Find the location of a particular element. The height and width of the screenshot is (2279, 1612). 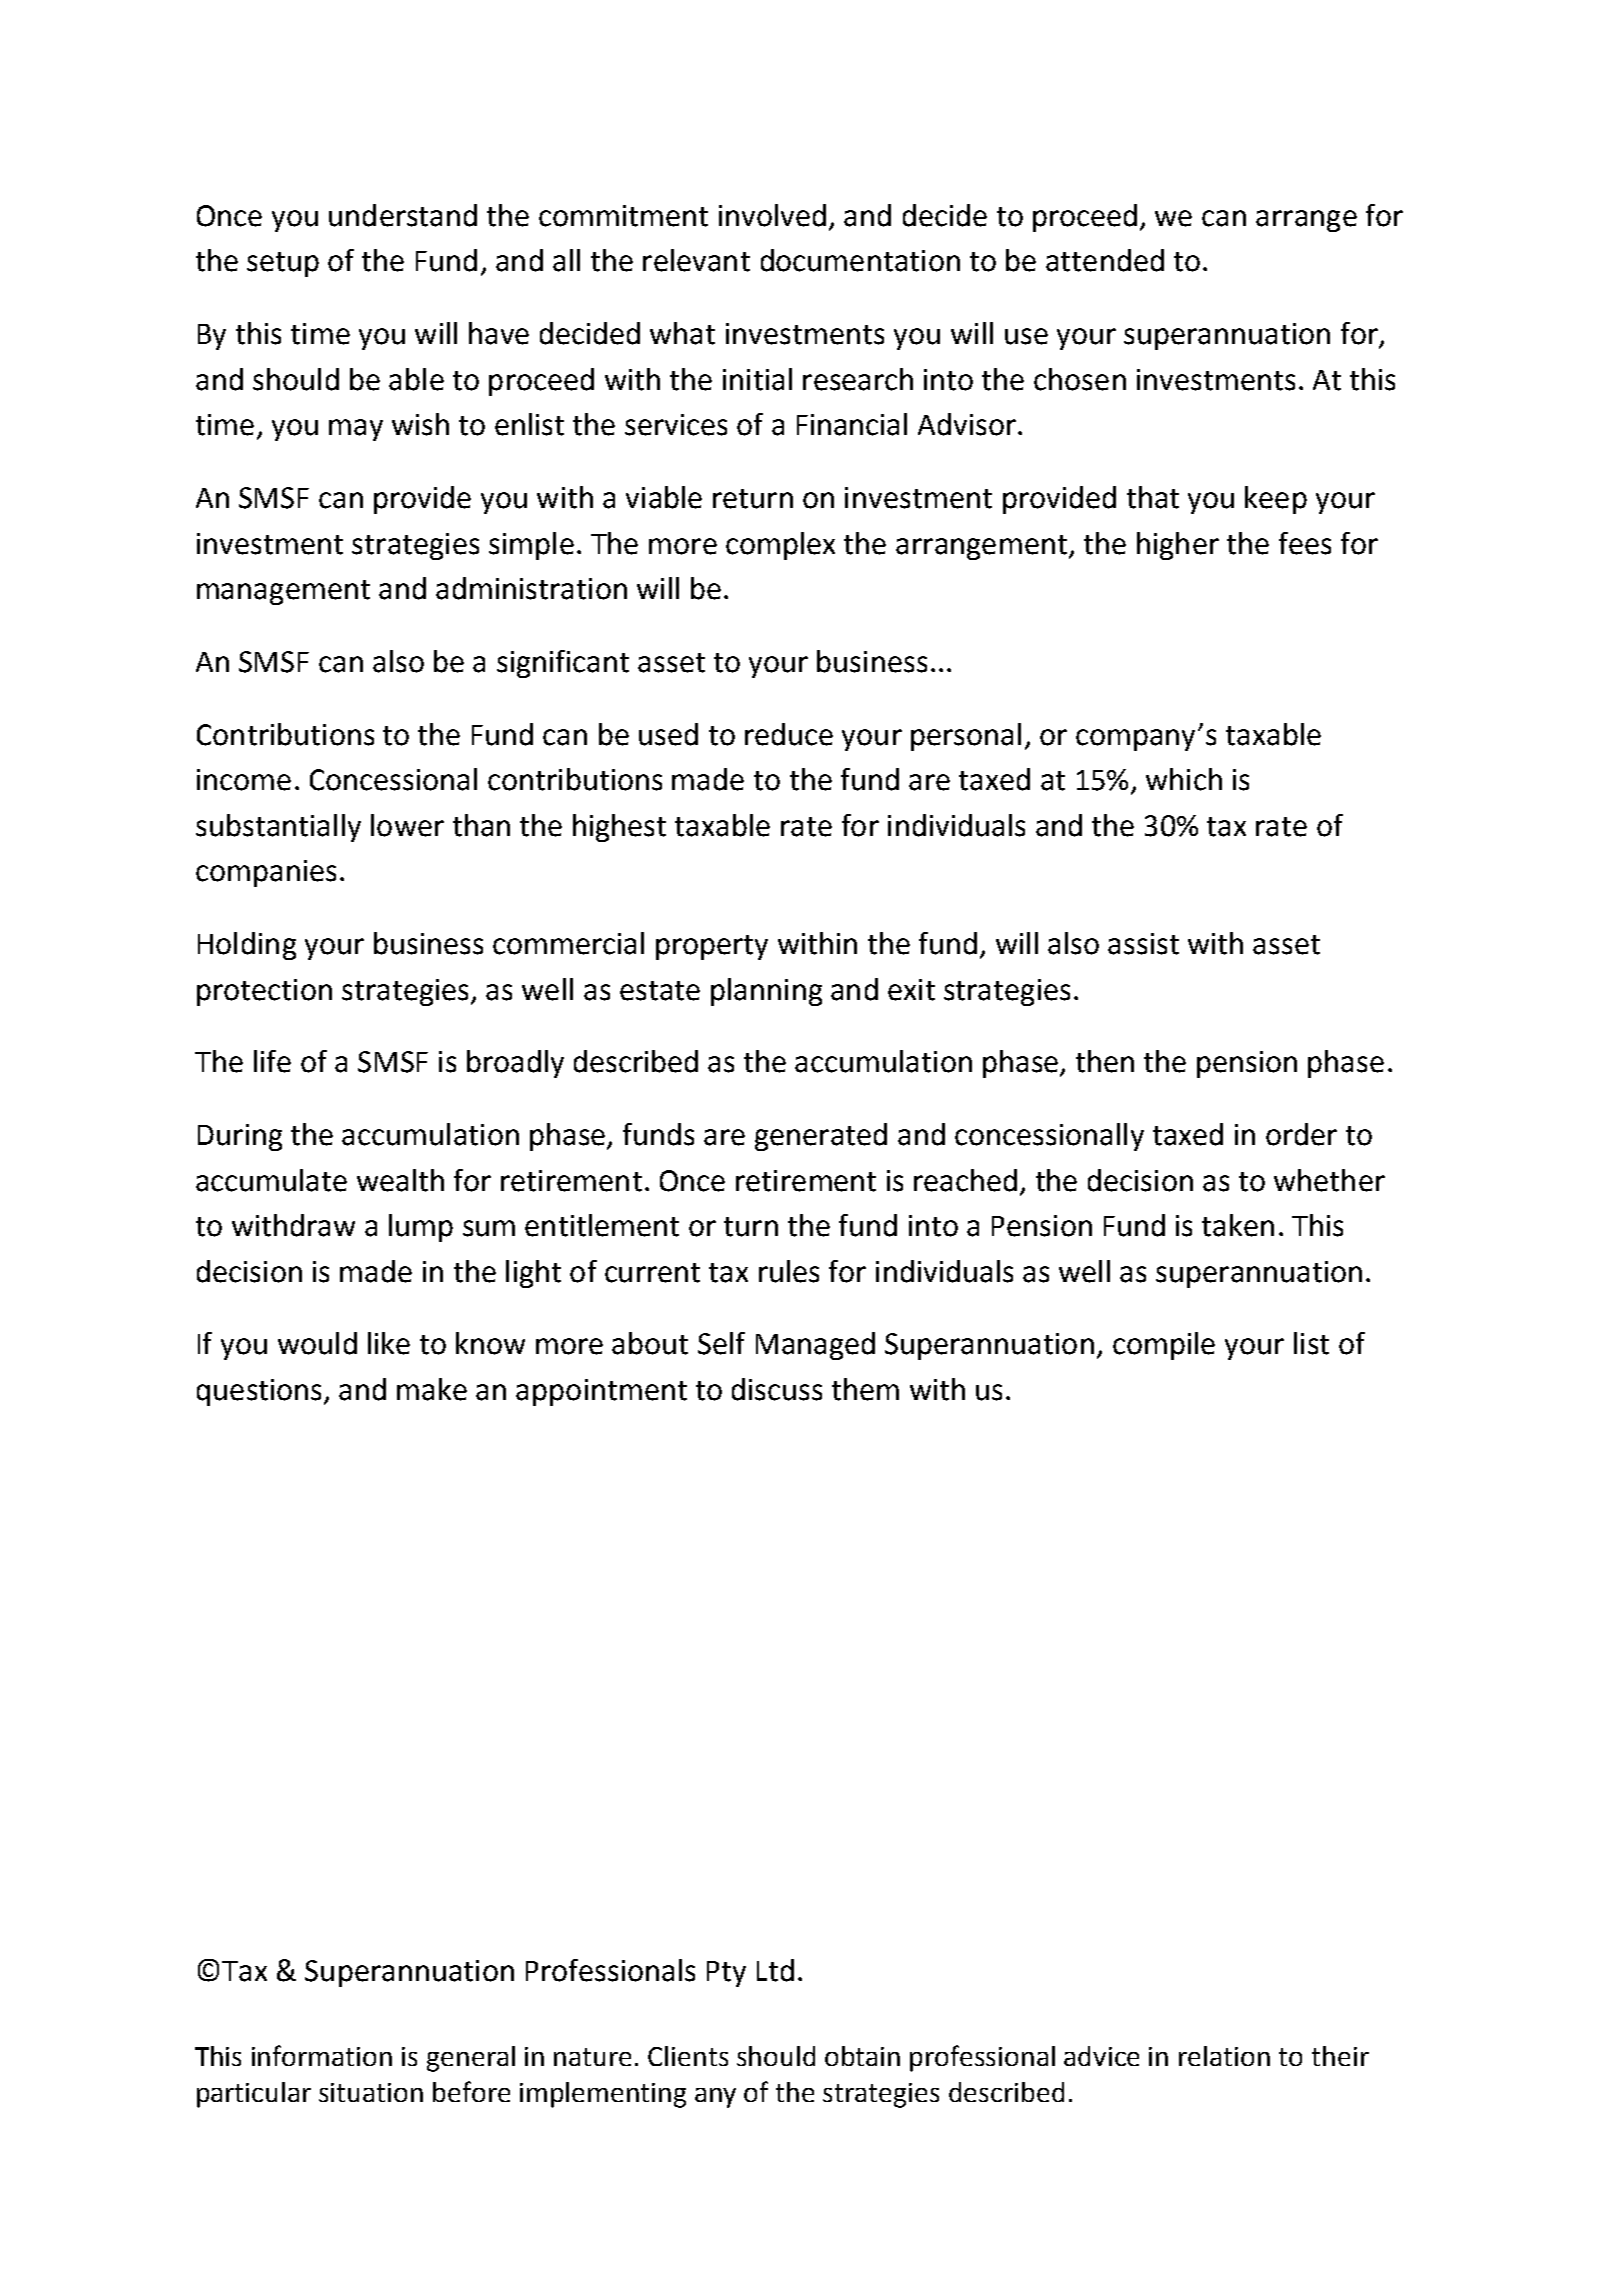

understand is located at coordinates (403, 215).
